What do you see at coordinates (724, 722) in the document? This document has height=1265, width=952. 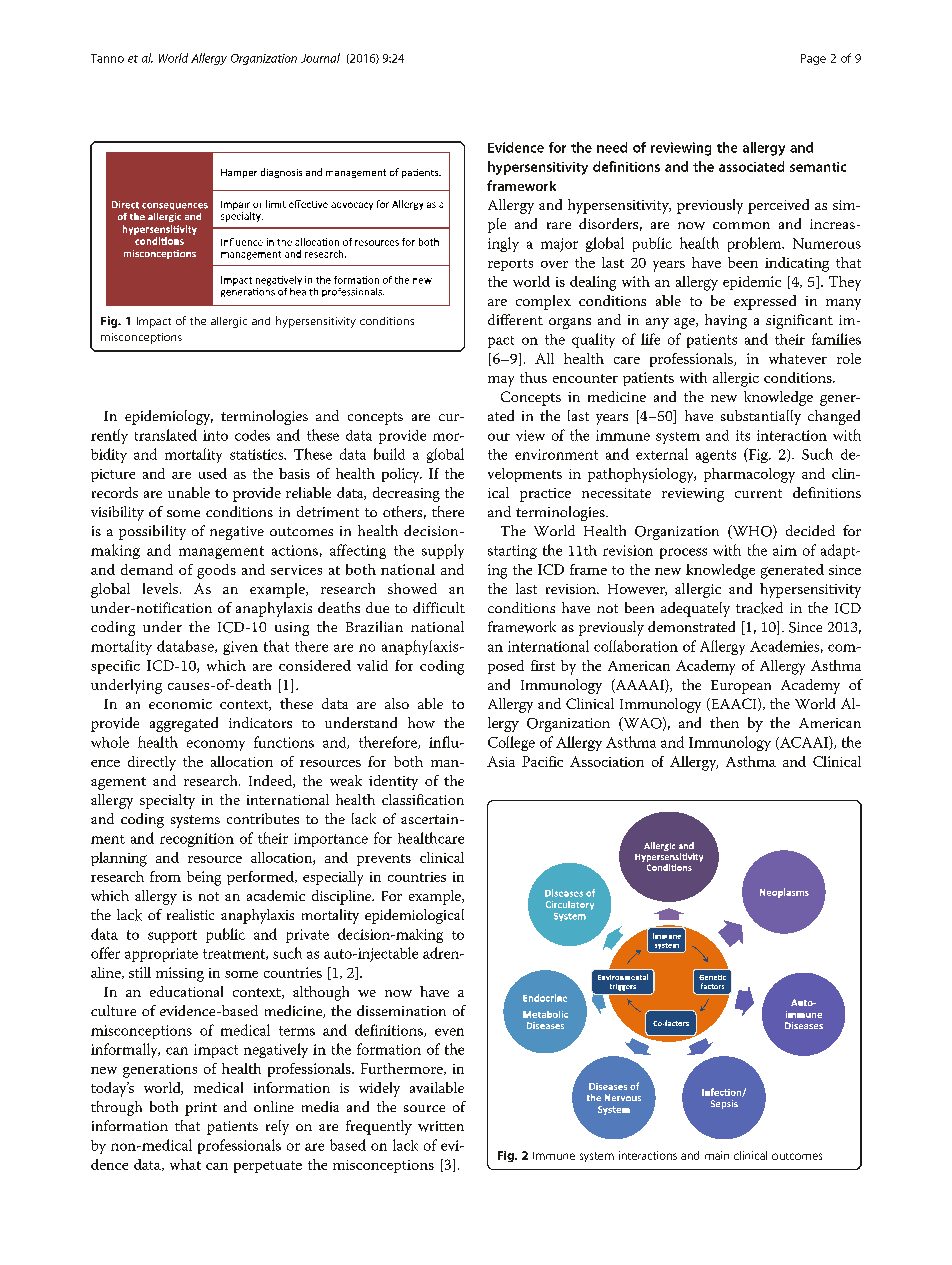 I see `then` at bounding box center [724, 722].
